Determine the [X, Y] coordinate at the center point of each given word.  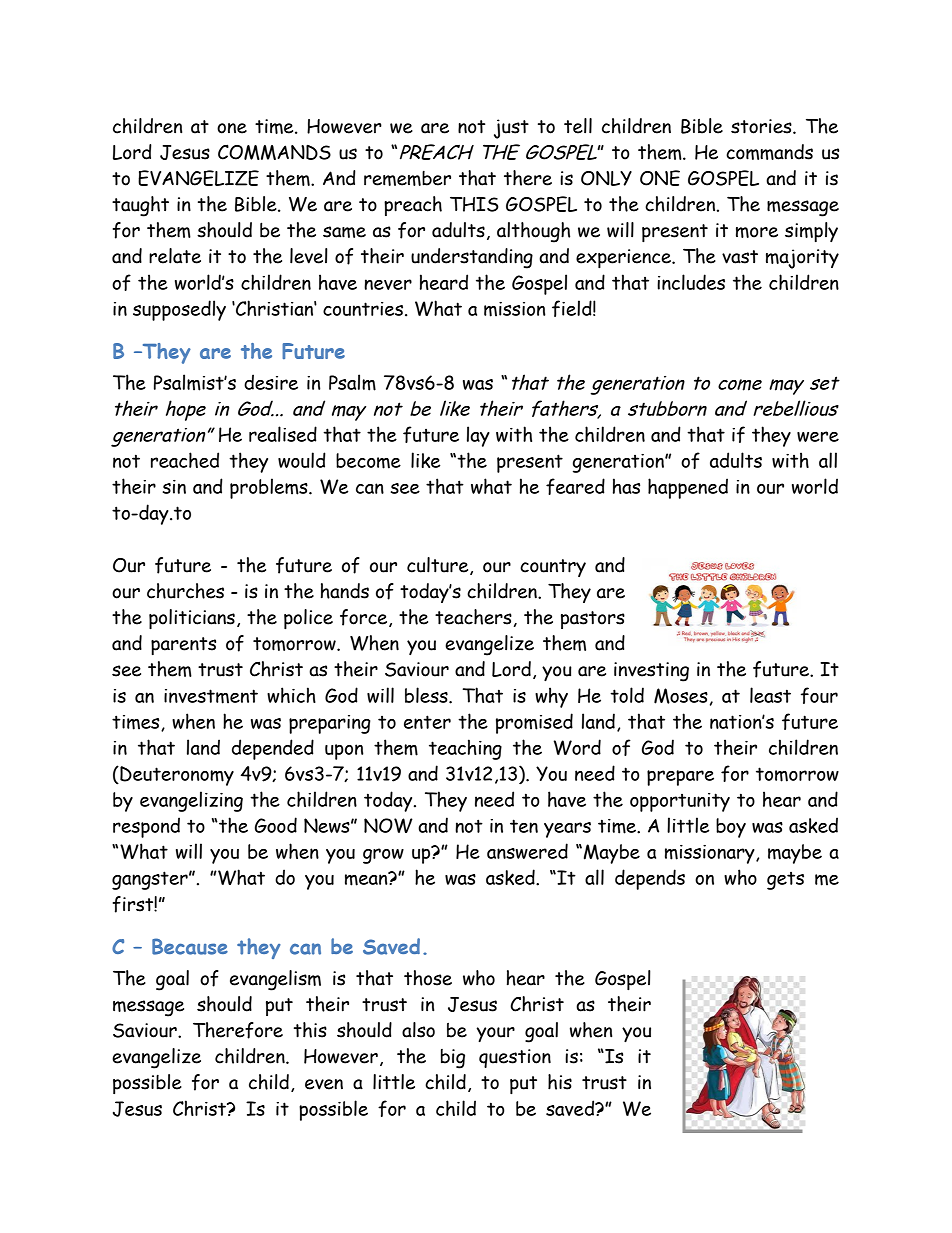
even [324, 1084]
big [453, 1059]
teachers [473, 617]
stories [762, 126]
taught [140, 206]
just [511, 129]
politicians [192, 619]
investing [651, 672]
